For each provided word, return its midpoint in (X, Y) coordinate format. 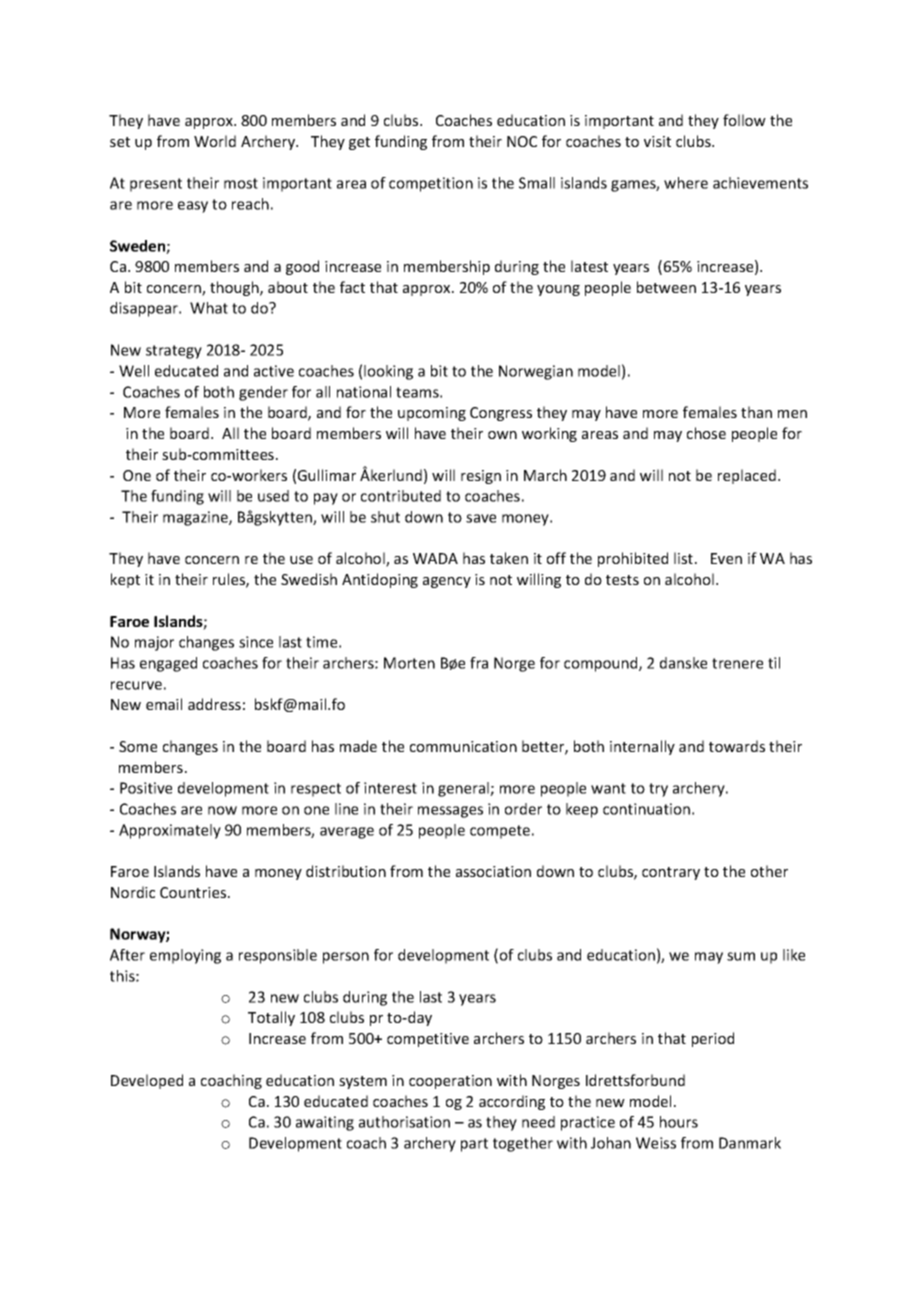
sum (741, 956)
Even (726, 558)
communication (463, 746)
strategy (174, 352)
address (214, 704)
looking (388, 372)
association (493, 871)
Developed (147, 1081)
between (666, 287)
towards (737, 746)
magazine (196, 518)
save (481, 518)
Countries (194, 892)
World (215, 141)
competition (431, 184)
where (686, 183)
